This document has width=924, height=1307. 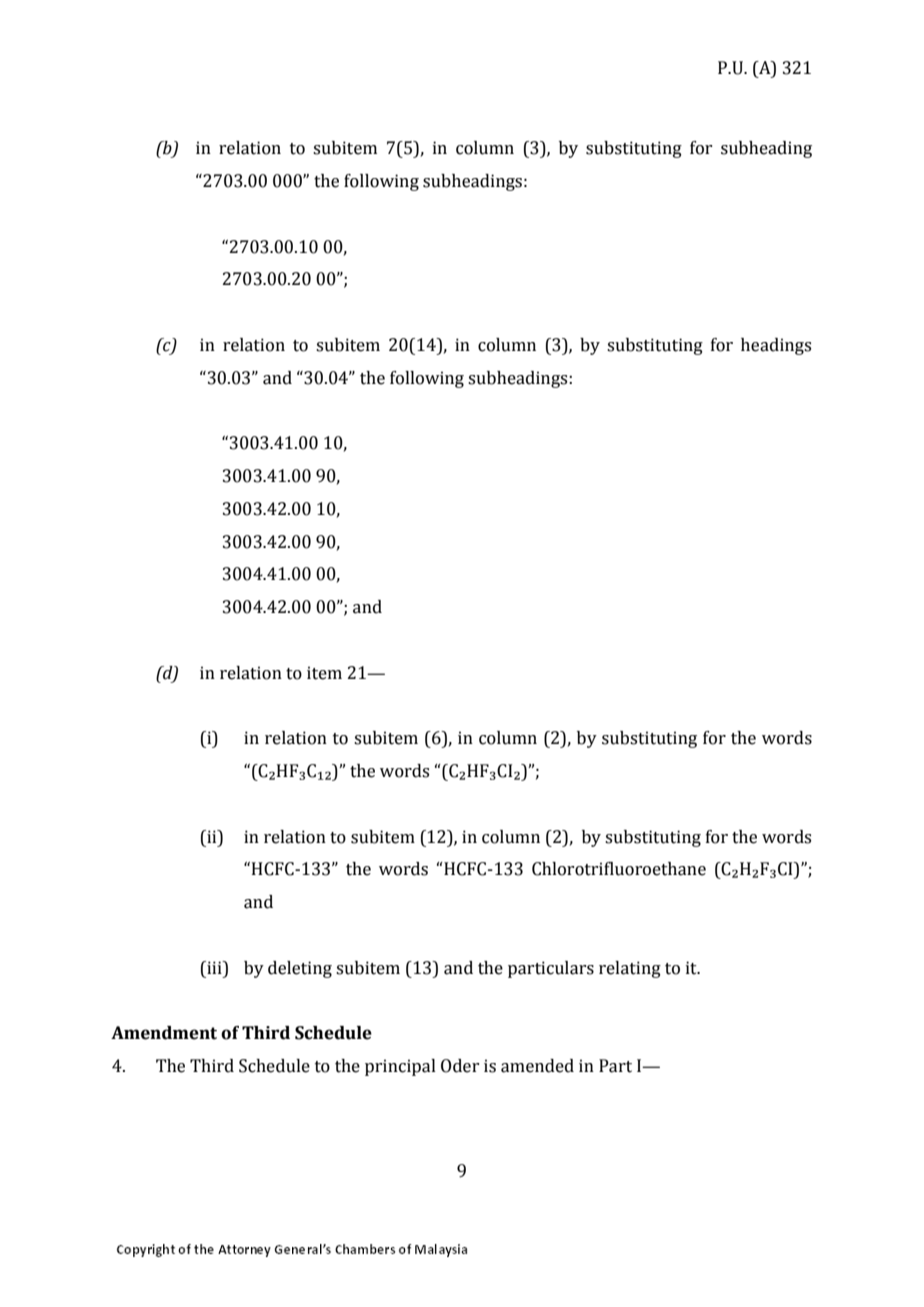 What do you see at coordinates (630, 969) in the document?
I see `relating` at bounding box center [630, 969].
